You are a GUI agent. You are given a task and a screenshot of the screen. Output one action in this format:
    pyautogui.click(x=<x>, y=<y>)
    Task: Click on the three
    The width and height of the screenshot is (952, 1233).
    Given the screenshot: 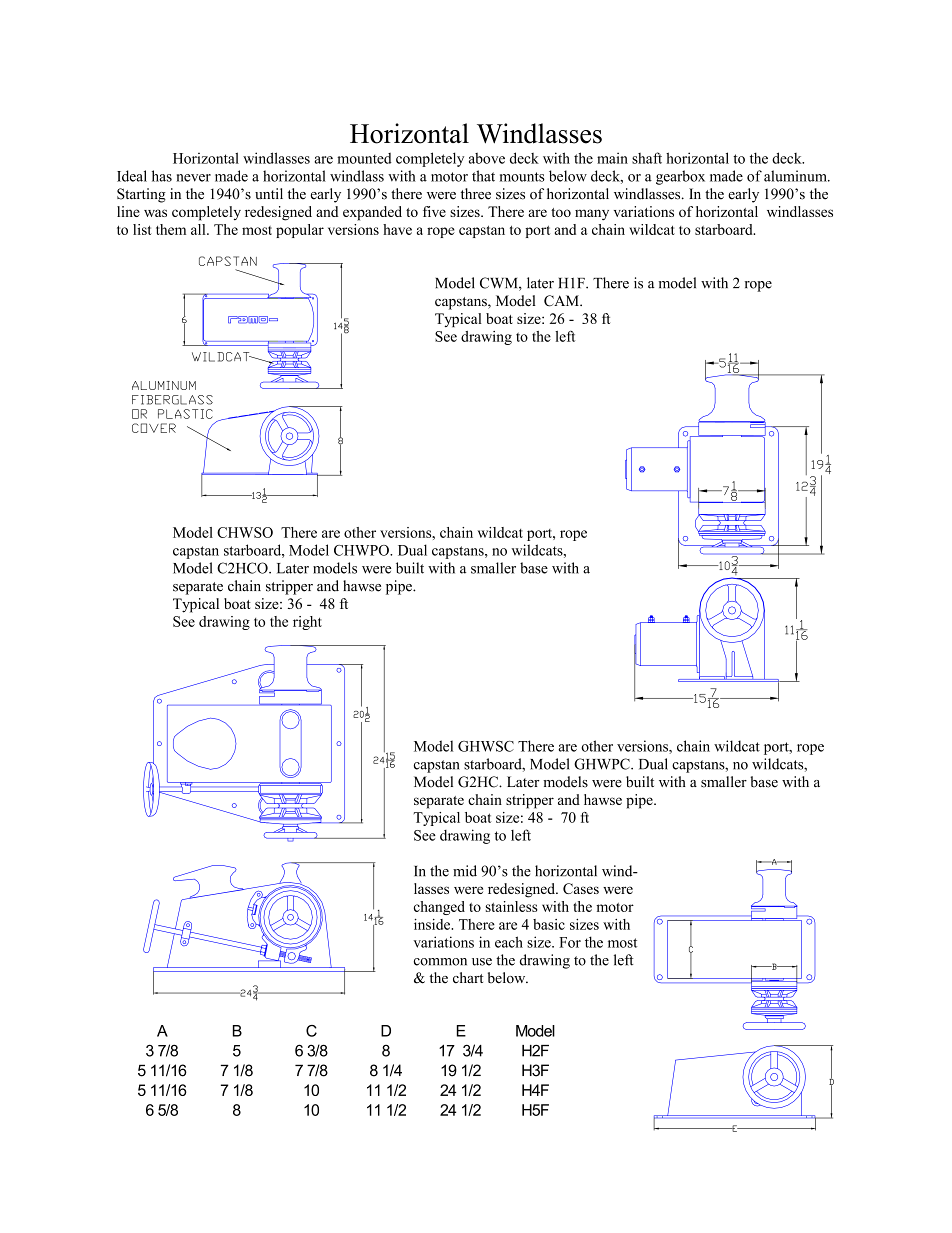 What is the action you would take?
    pyautogui.click(x=476, y=194)
